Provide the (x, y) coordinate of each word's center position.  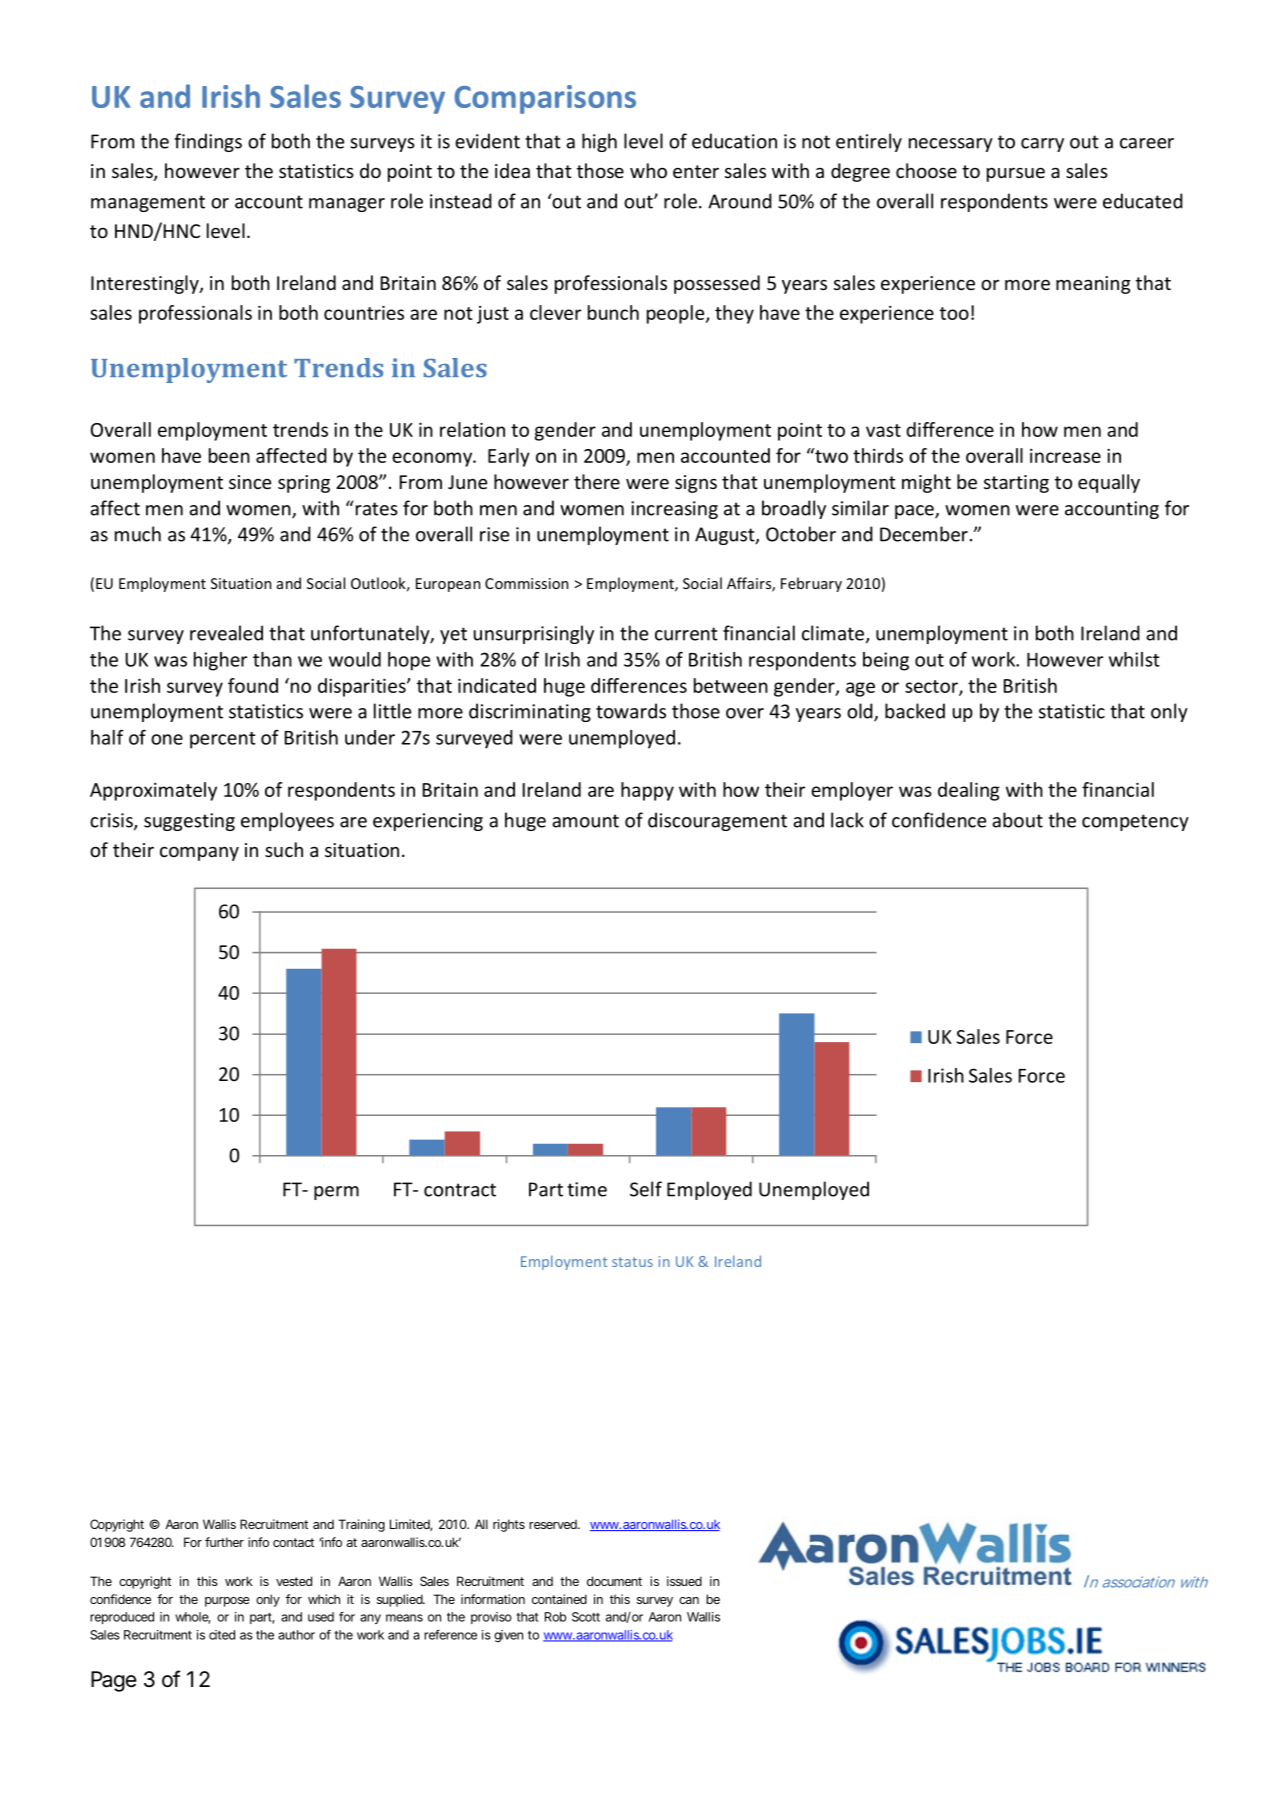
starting (1016, 484)
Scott (586, 1617)
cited (222, 1635)
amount (585, 821)
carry (1042, 145)
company (199, 854)
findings (208, 142)
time (587, 1189)
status (632, 1262)
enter (696, 171)
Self (646, 1189)
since (250, 482)
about (1017, 820)
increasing (674, 510)
